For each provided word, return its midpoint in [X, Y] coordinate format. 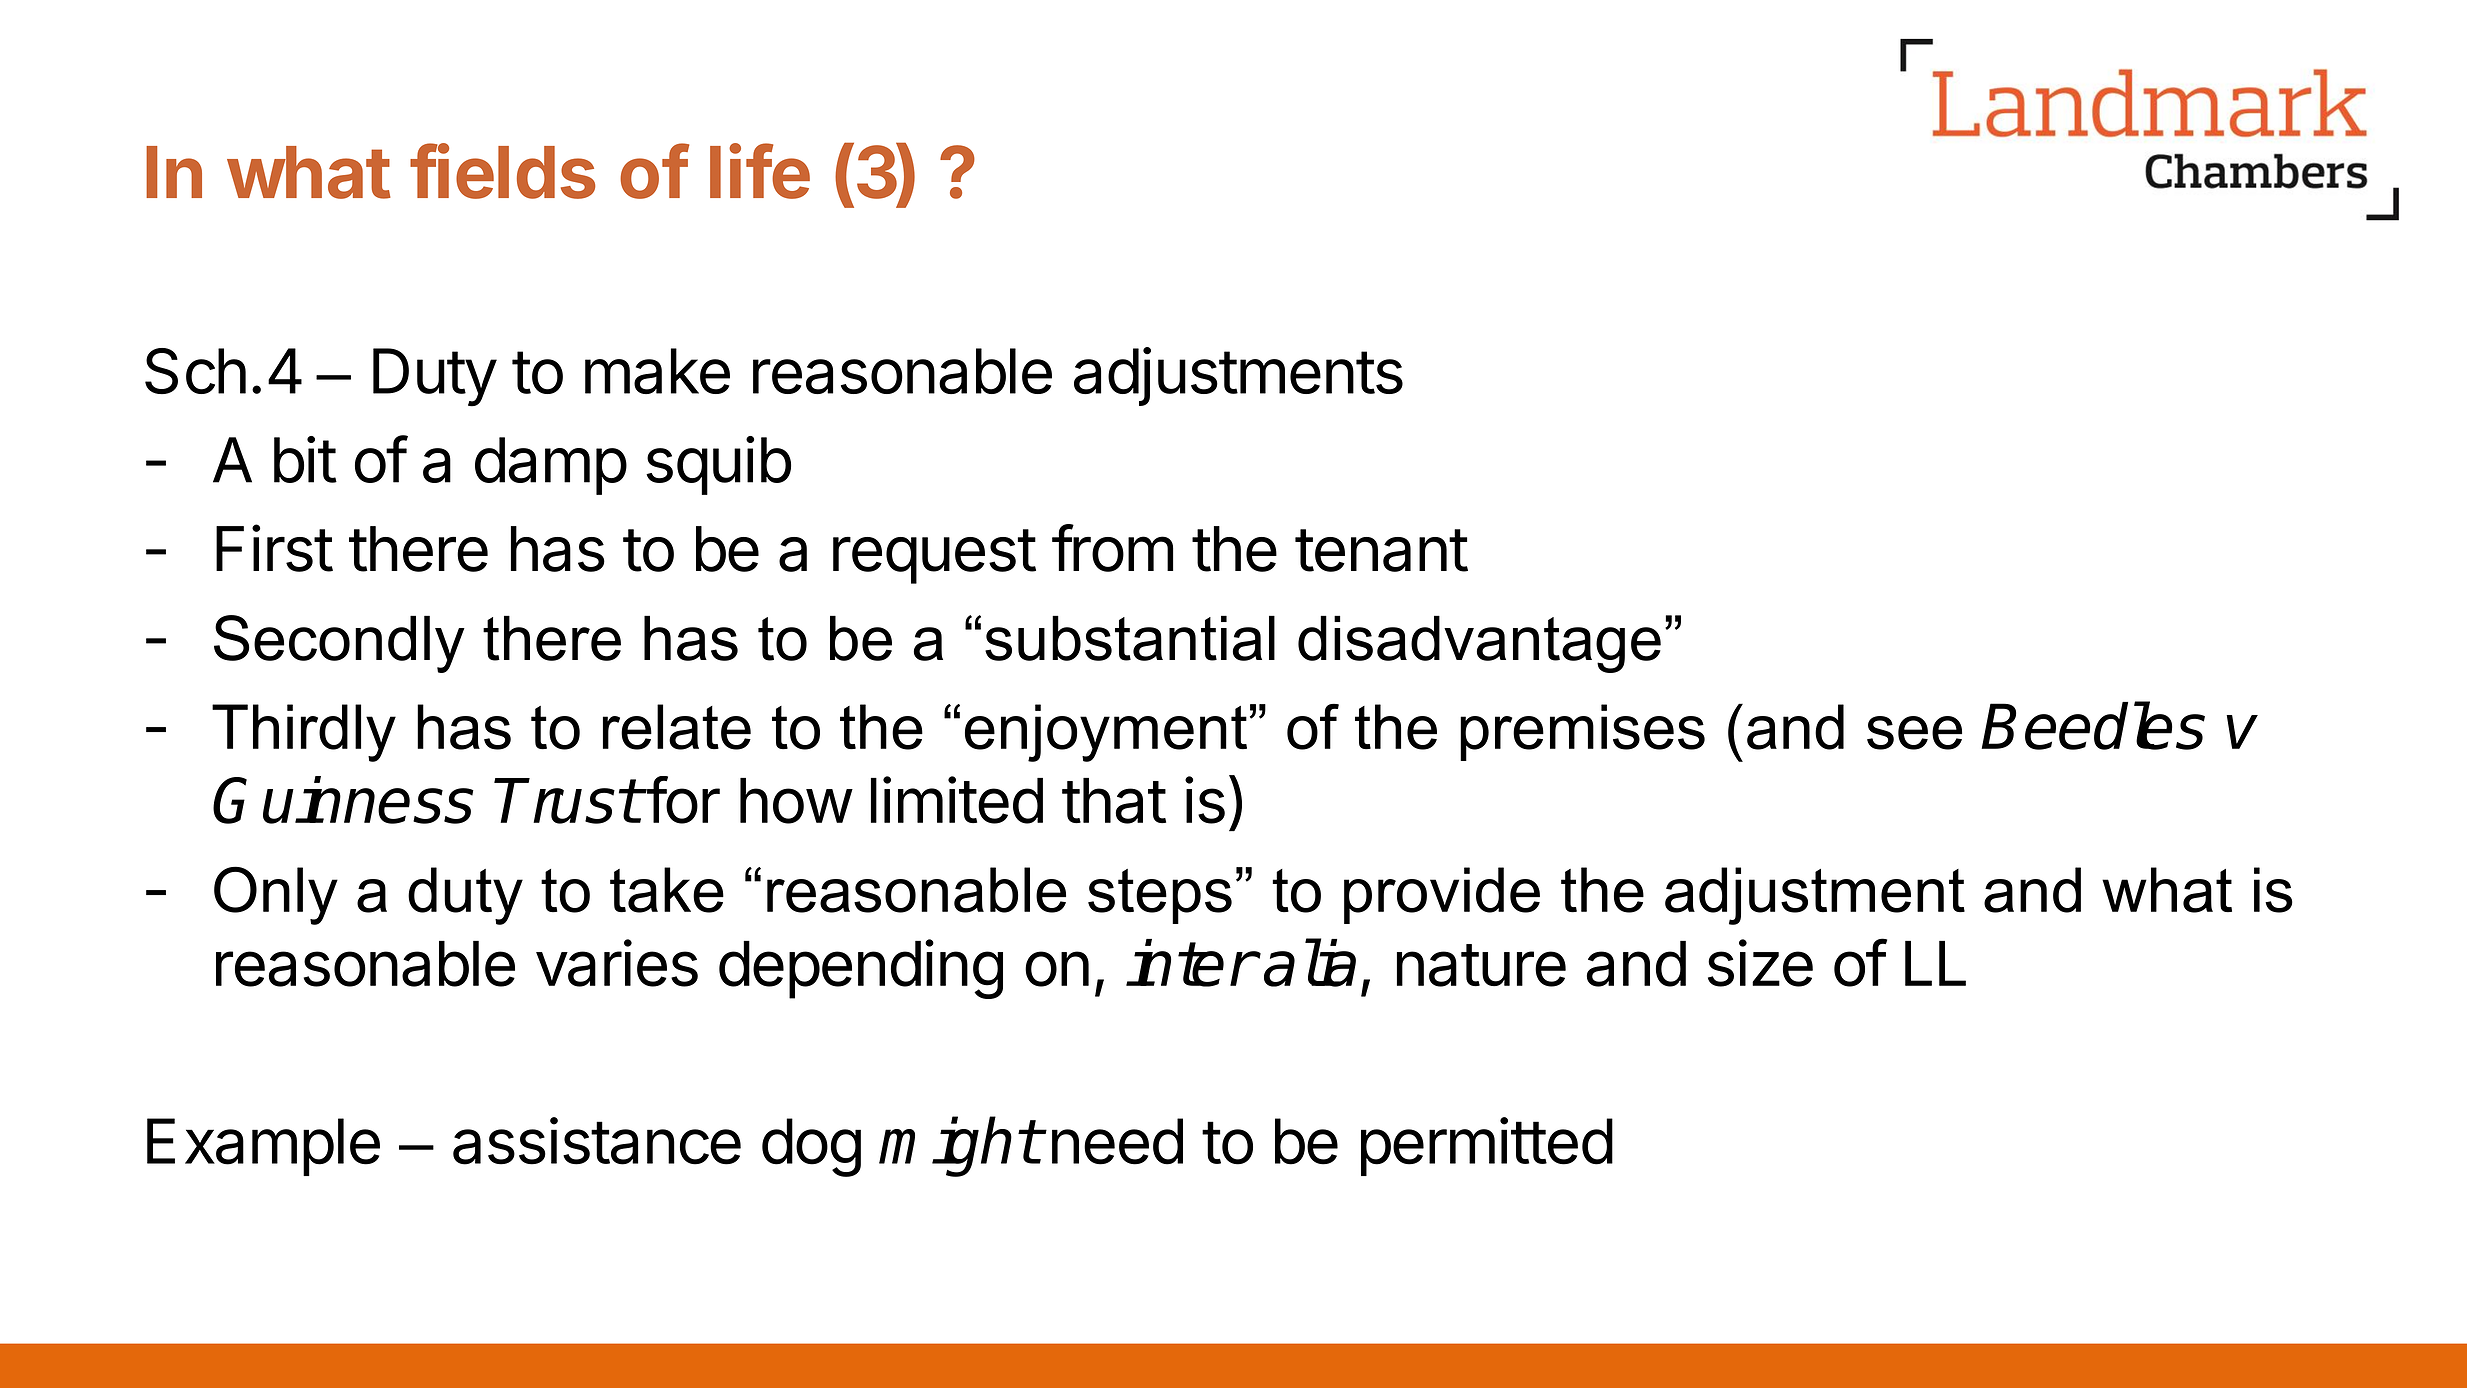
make [657, 371]
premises [1582, 732]
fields [502, 171]
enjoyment [1106, 733]
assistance [597, 1141]
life [760, 171]
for [682, 800]
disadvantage [1479, 644]
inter [1190, 963]
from [1112, 548]
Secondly [339, 644]
